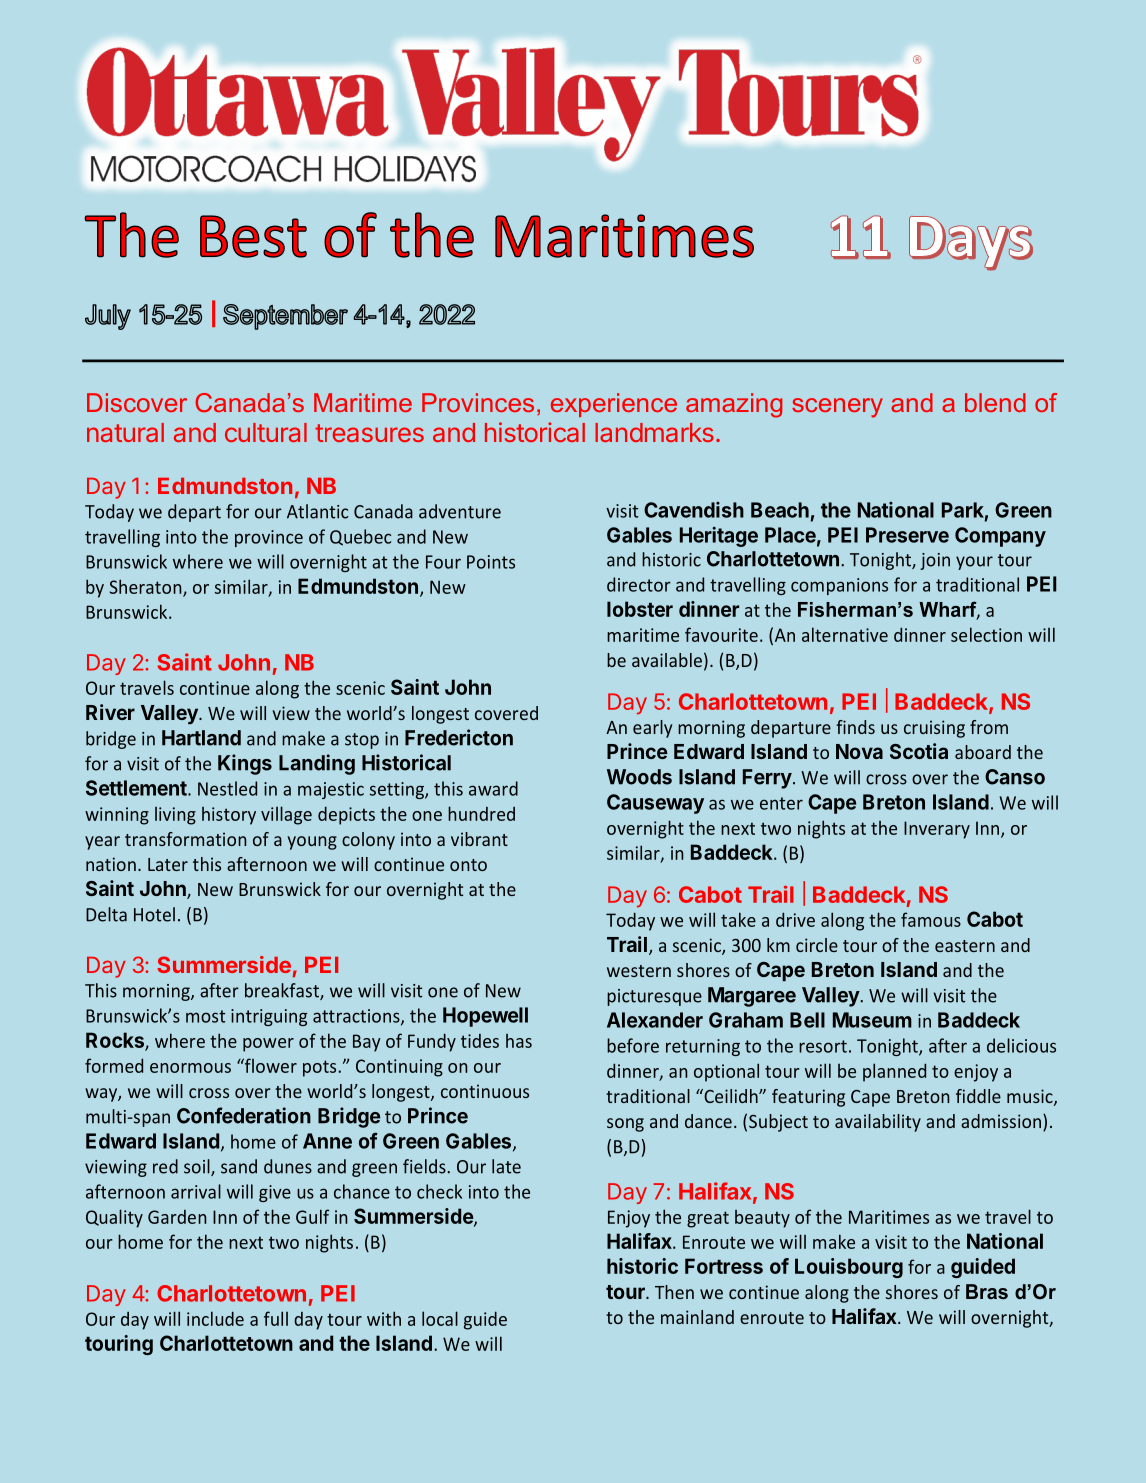  Describe the element at coordinates (186, 839) in the screenshot. I see `transformation` at that location.
